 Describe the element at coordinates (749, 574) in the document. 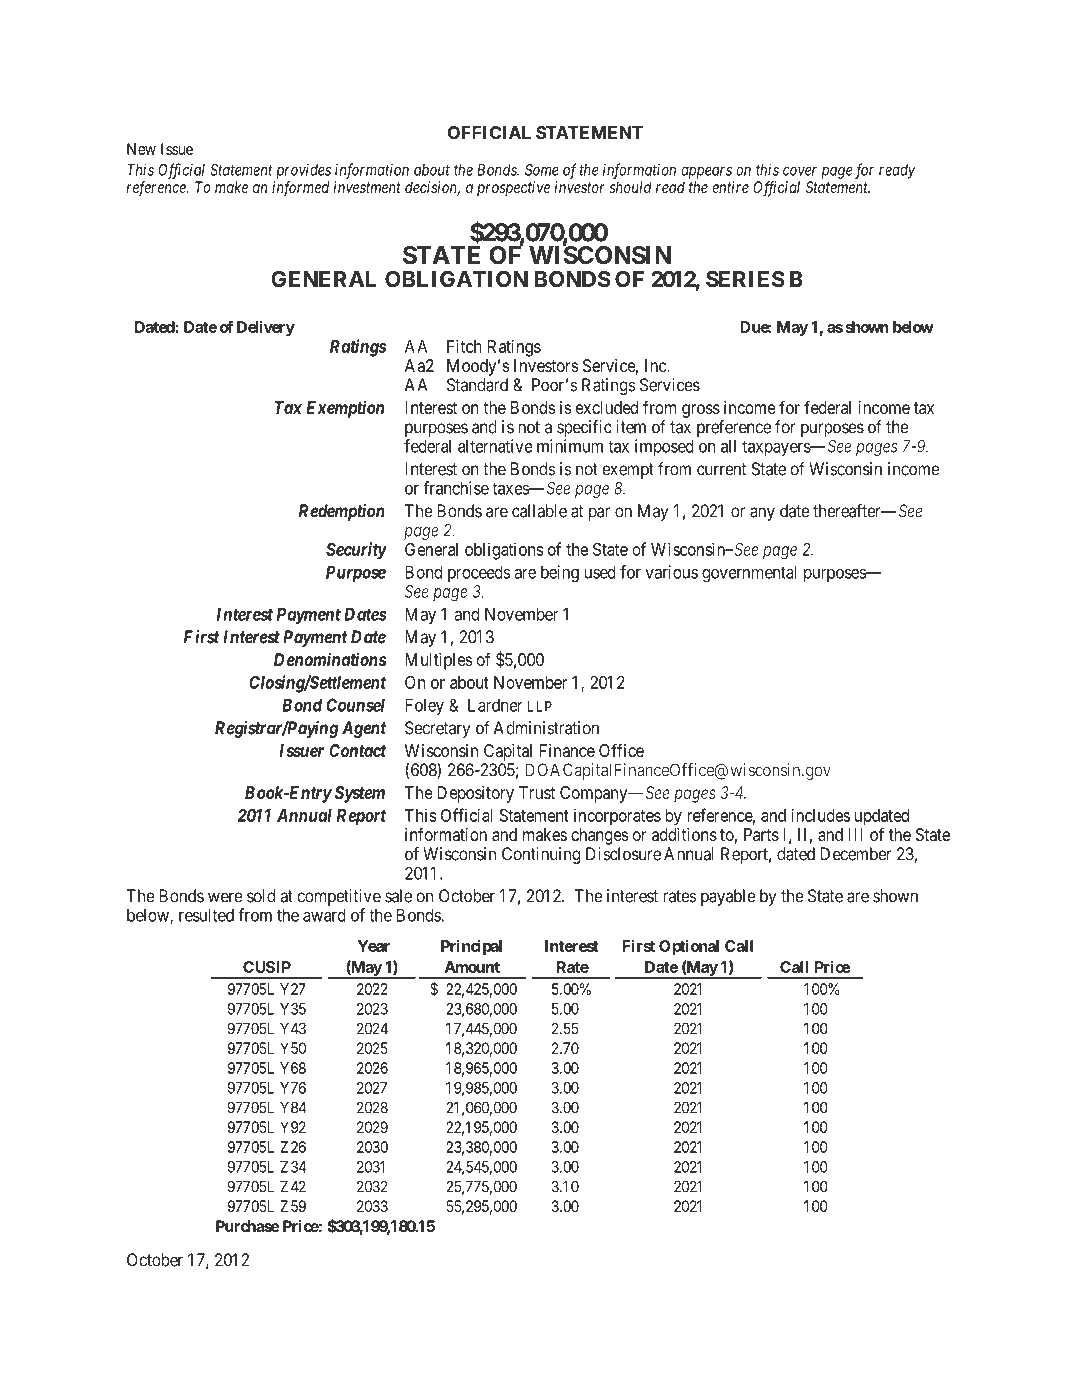

I see `governmental` at that location.
